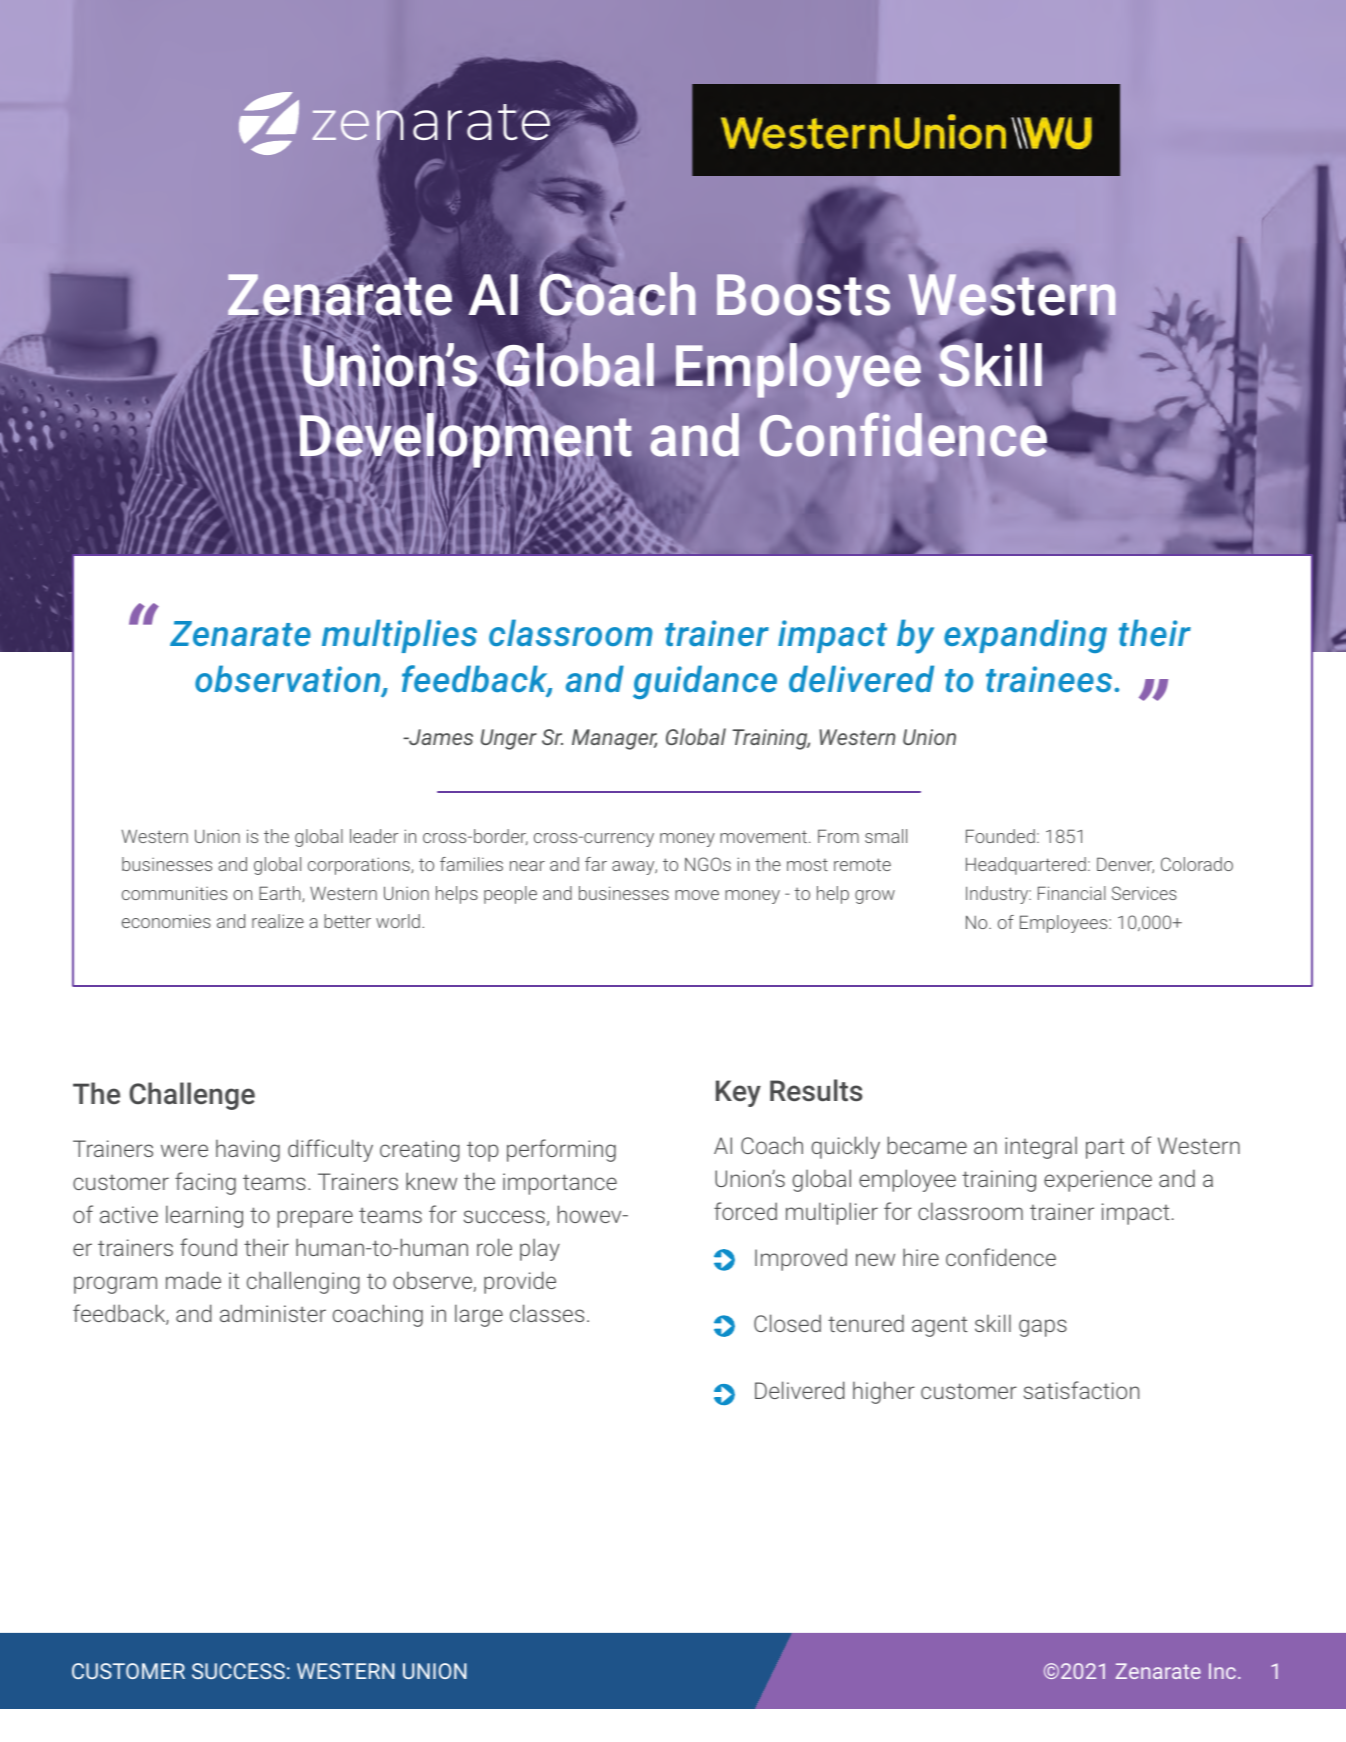  I want to click on expanding, so click(1025, 636).
